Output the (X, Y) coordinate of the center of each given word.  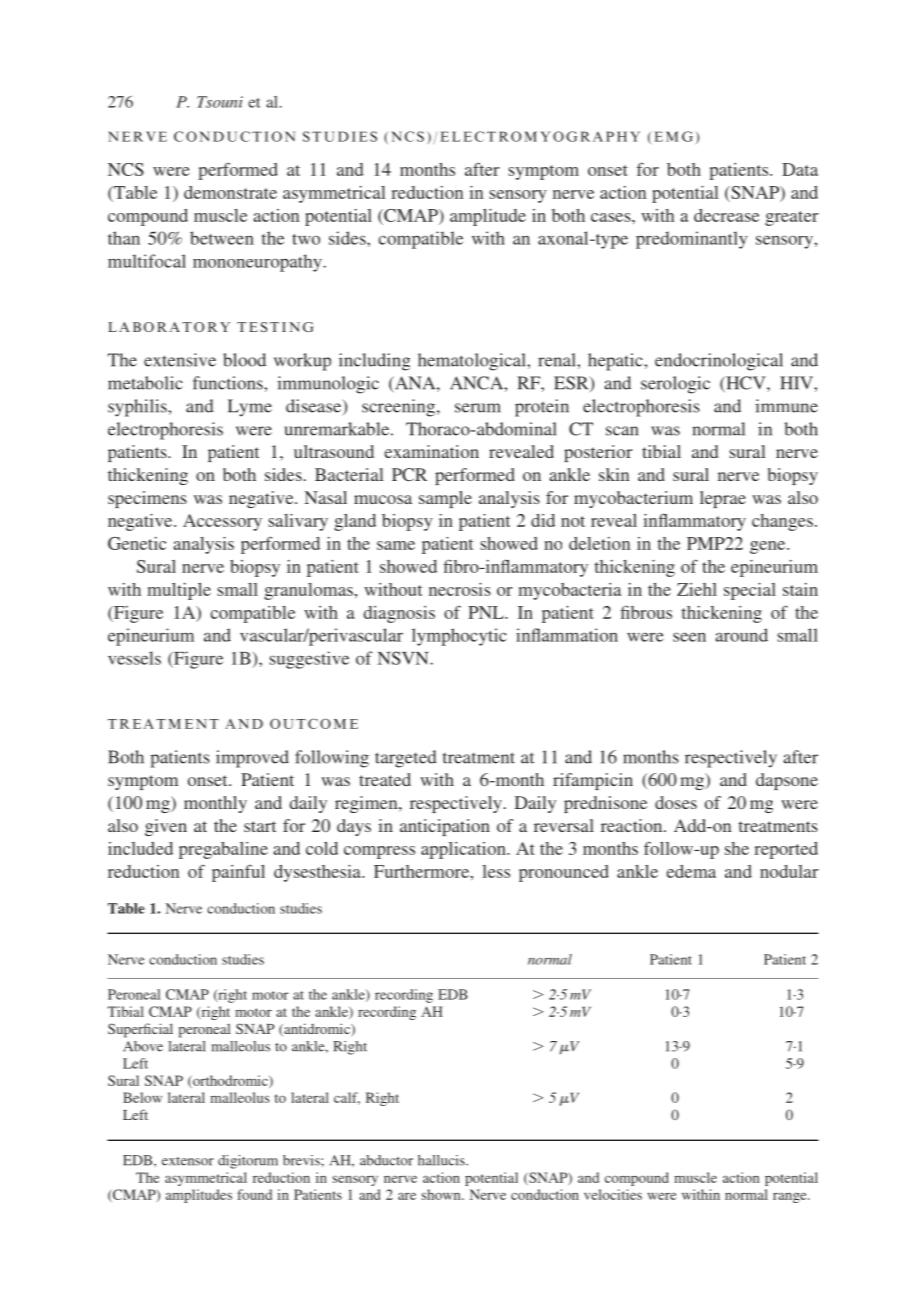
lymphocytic (459, 637)
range (791, 1197)
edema (691, 871)
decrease (726, 215)
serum (478, 408)
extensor (188, 1161)
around (741, 635)
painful (238, 873)
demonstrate (230, 192)
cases (612, 217)
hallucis (442, 1160)
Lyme (250, 408)
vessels (134, 658)
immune (786, 406)
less (496, 871)
